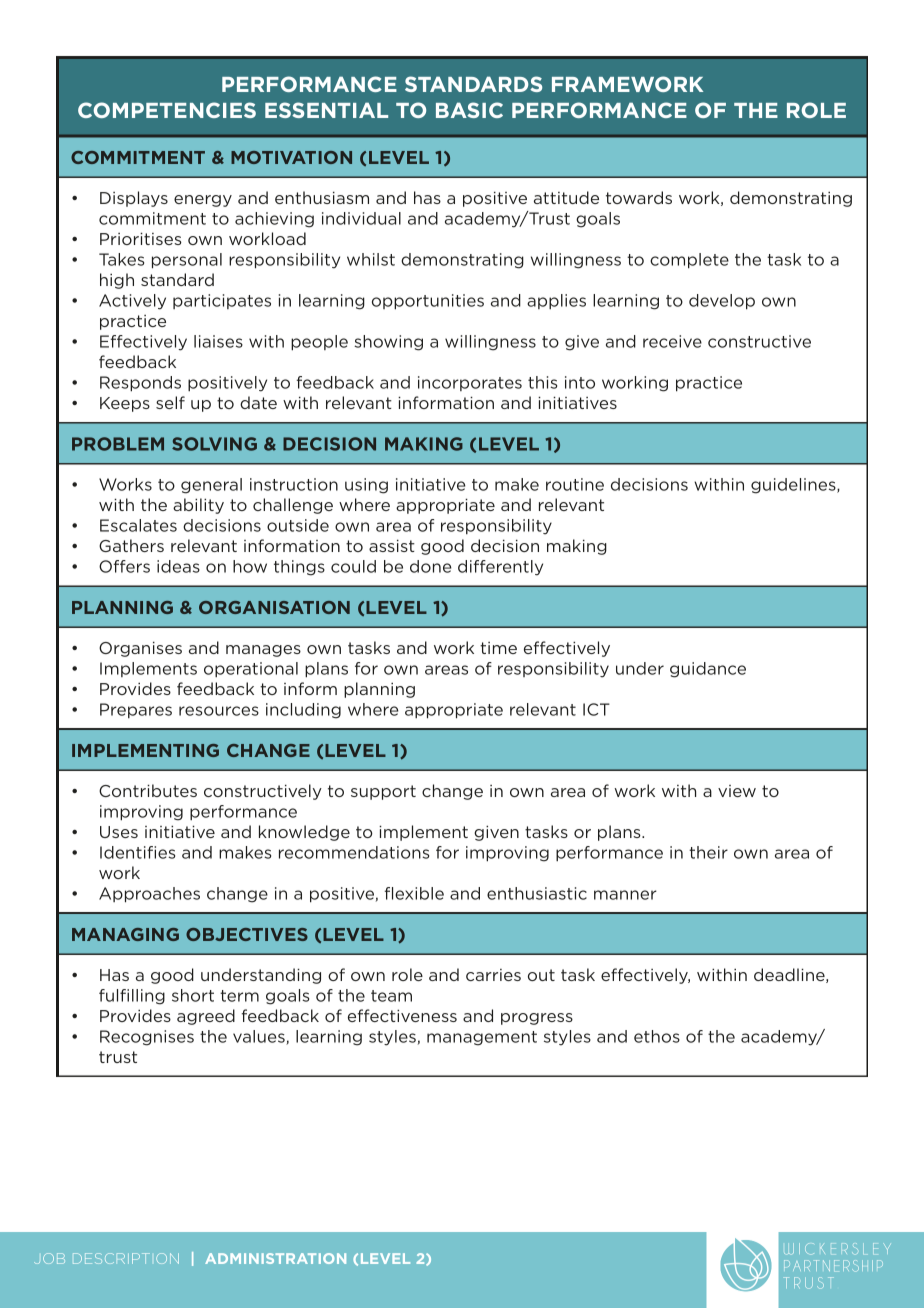  What do you see at coordinates (391, 996) in the document?
I see `team` at bounding box center [391, 996].
